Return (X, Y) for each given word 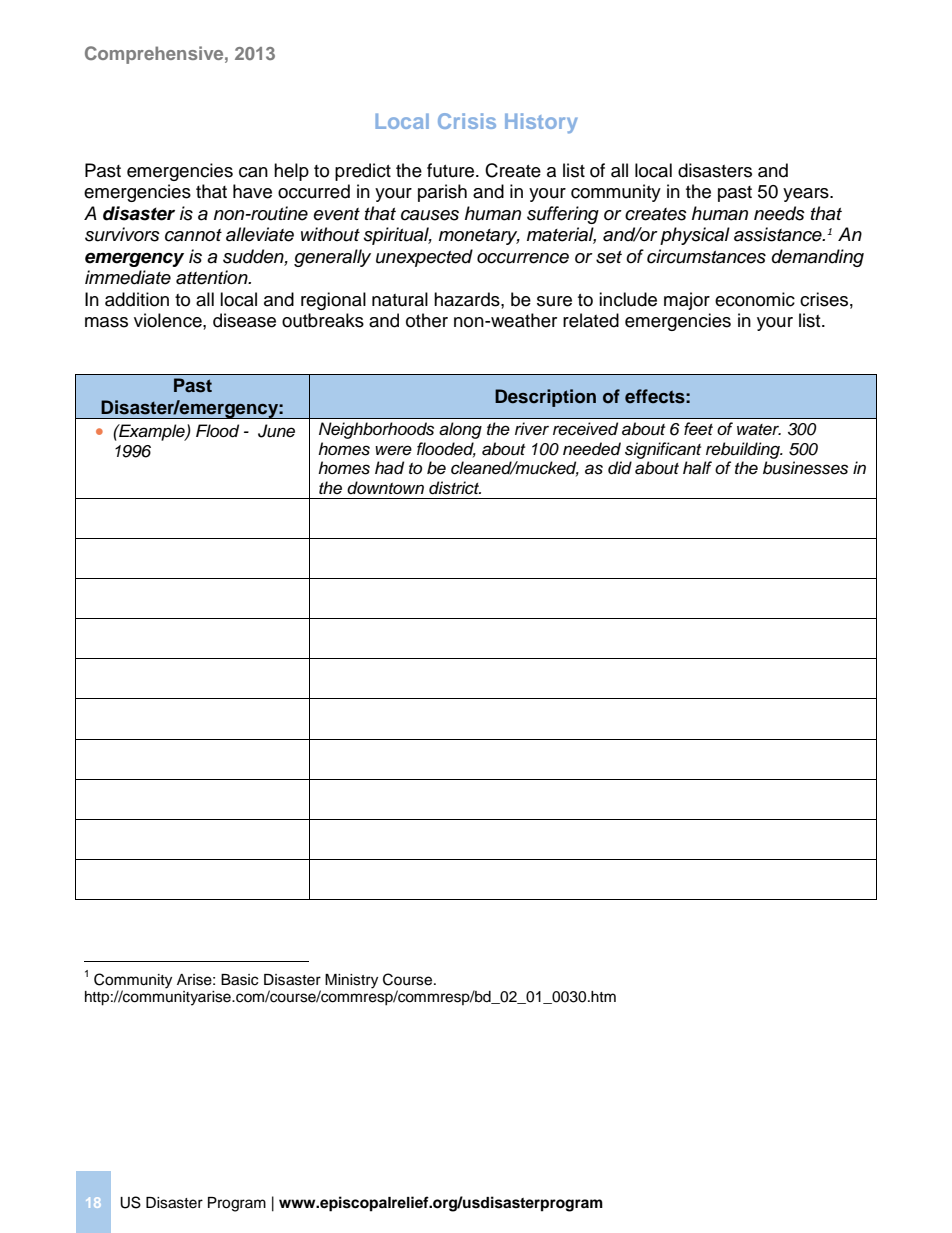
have (252, 191)
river (532, 429)
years (807, 195)
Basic (239, 980)
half (697, 468)
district (455, 488)
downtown (385, 487)
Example (152, 432)
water (759, 430)
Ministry (351, 981)
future (452, 170)
